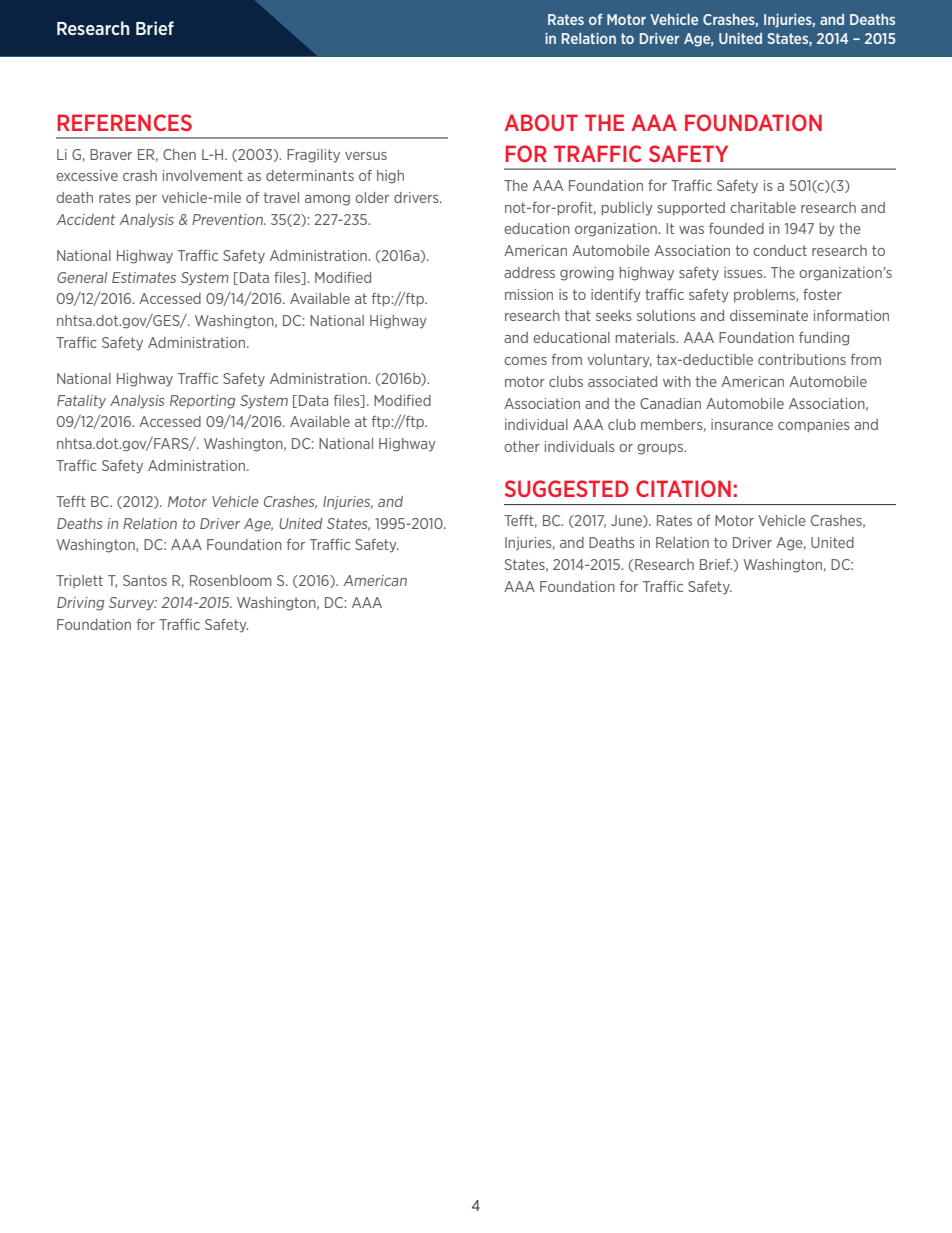 The height and width of the image is (1233, 952). Describe the element at coordinates (567, 488) in the image. I see `SUGGESTED` at that location.
